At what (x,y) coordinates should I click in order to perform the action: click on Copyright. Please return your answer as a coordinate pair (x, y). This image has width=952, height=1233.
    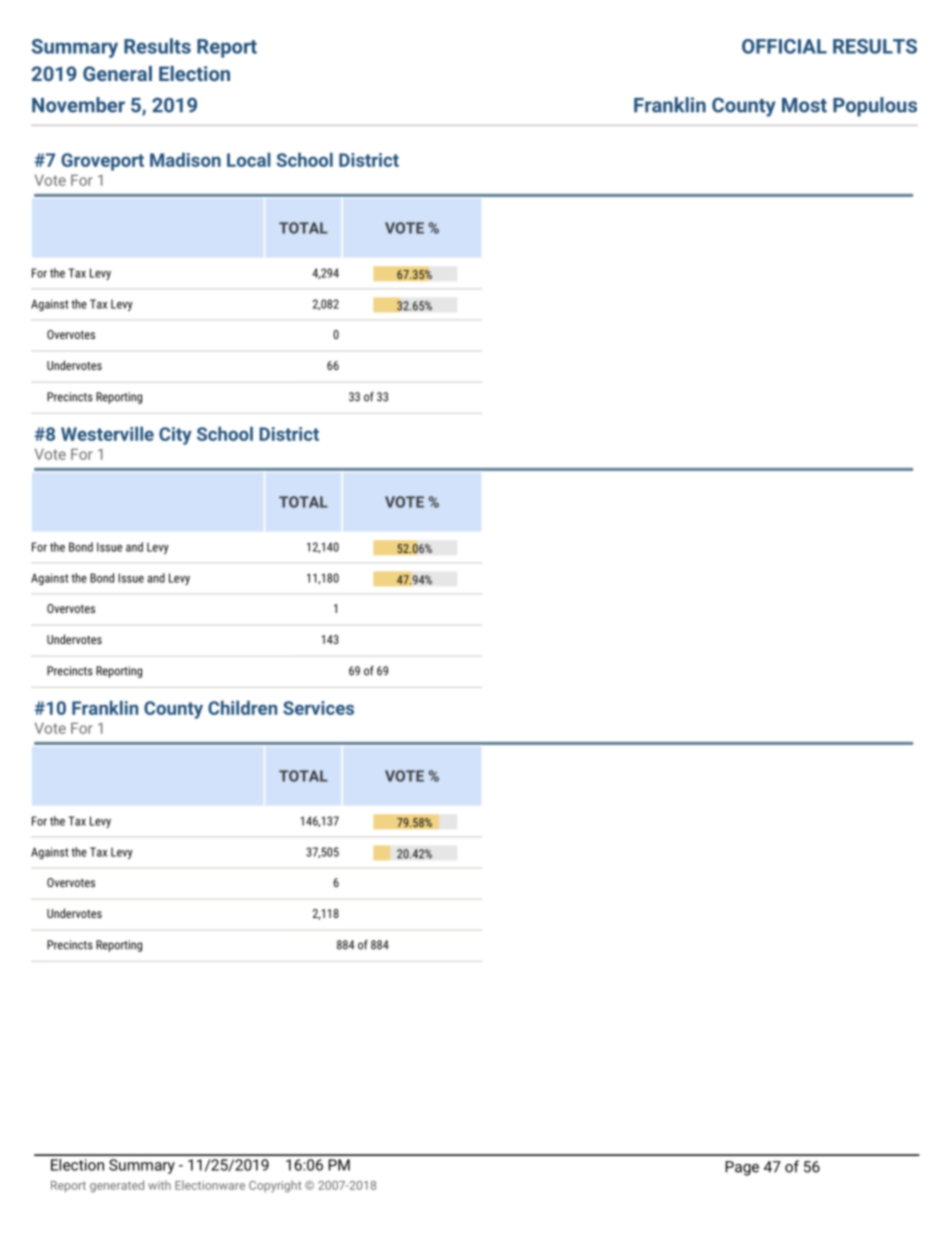
    Looking at the image, I should click on (275, 1186).
